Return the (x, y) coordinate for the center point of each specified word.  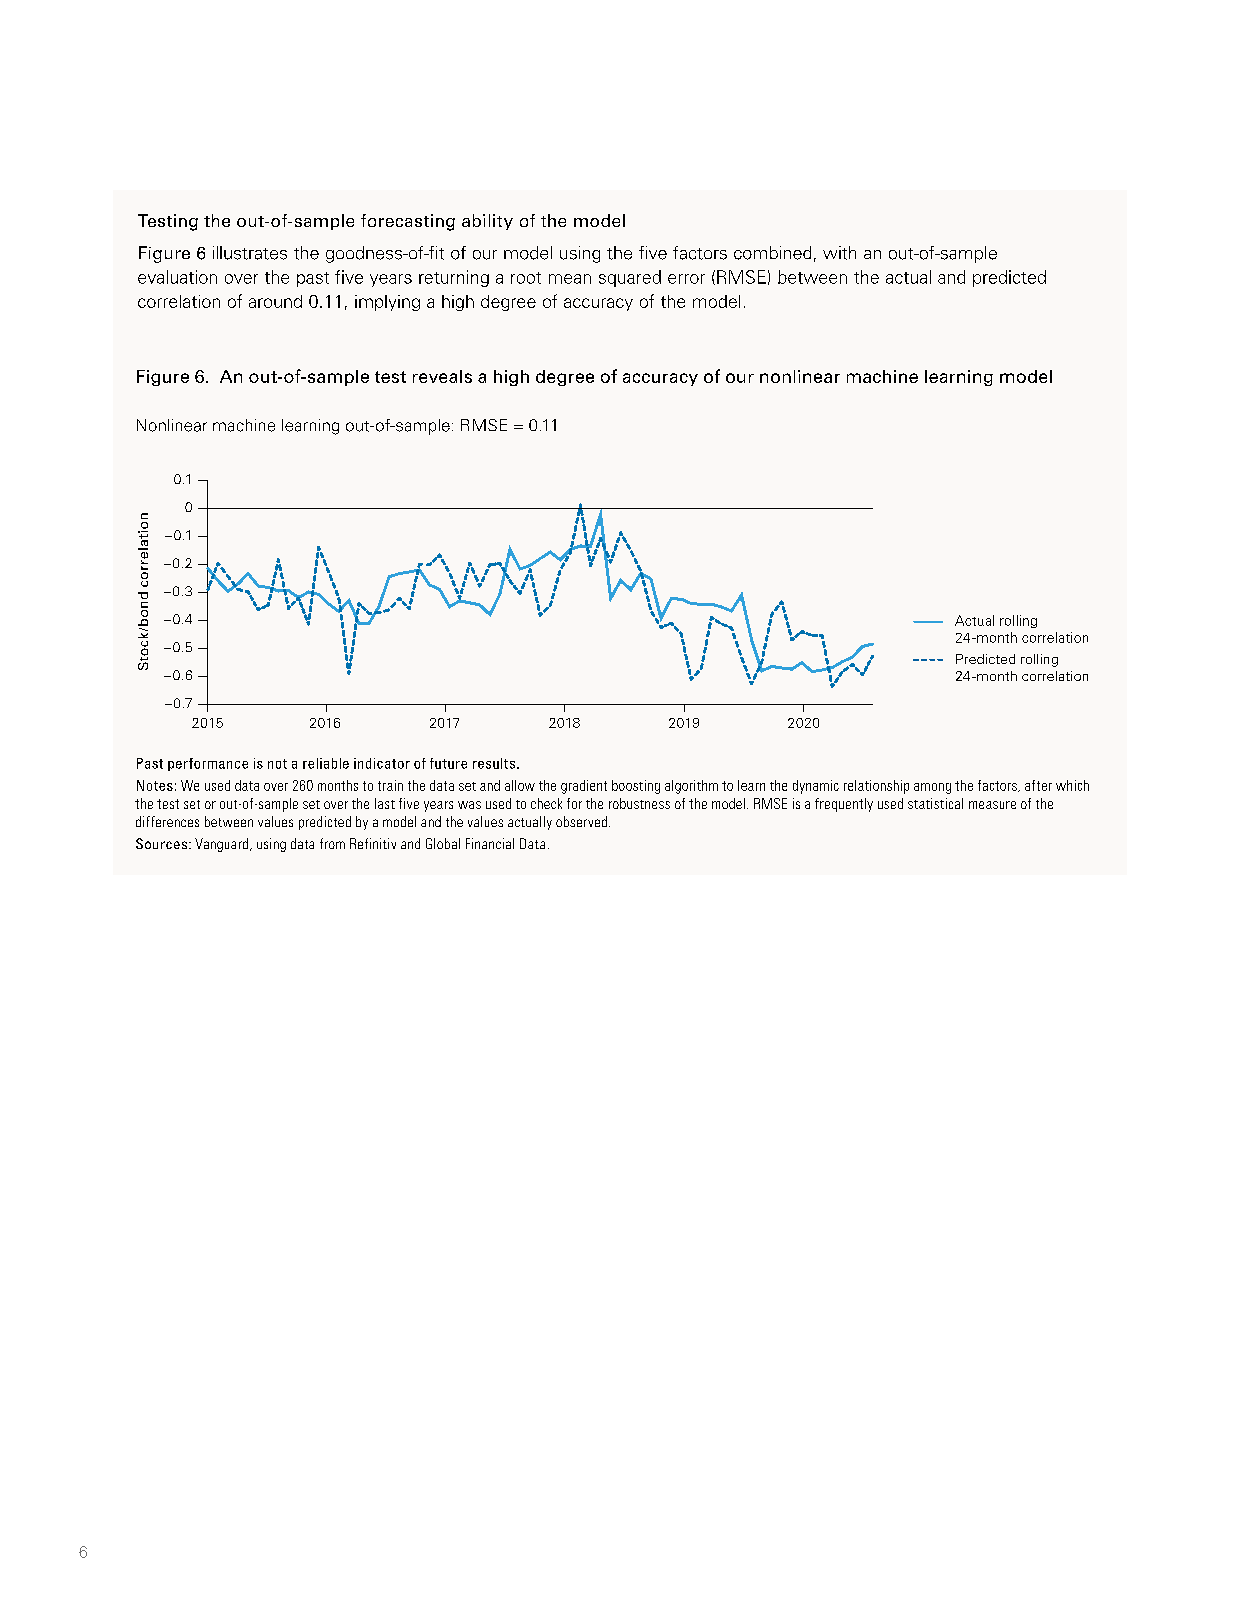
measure (992, 805)
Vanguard (223, 845)
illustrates (250, 253)
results (495, 763)
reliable (326, 763)
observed (583, 821)
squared (630, 278)
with (839, 253)
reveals (442, 376)
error (686, 279)
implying (387, 303)
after (1038, 785)
